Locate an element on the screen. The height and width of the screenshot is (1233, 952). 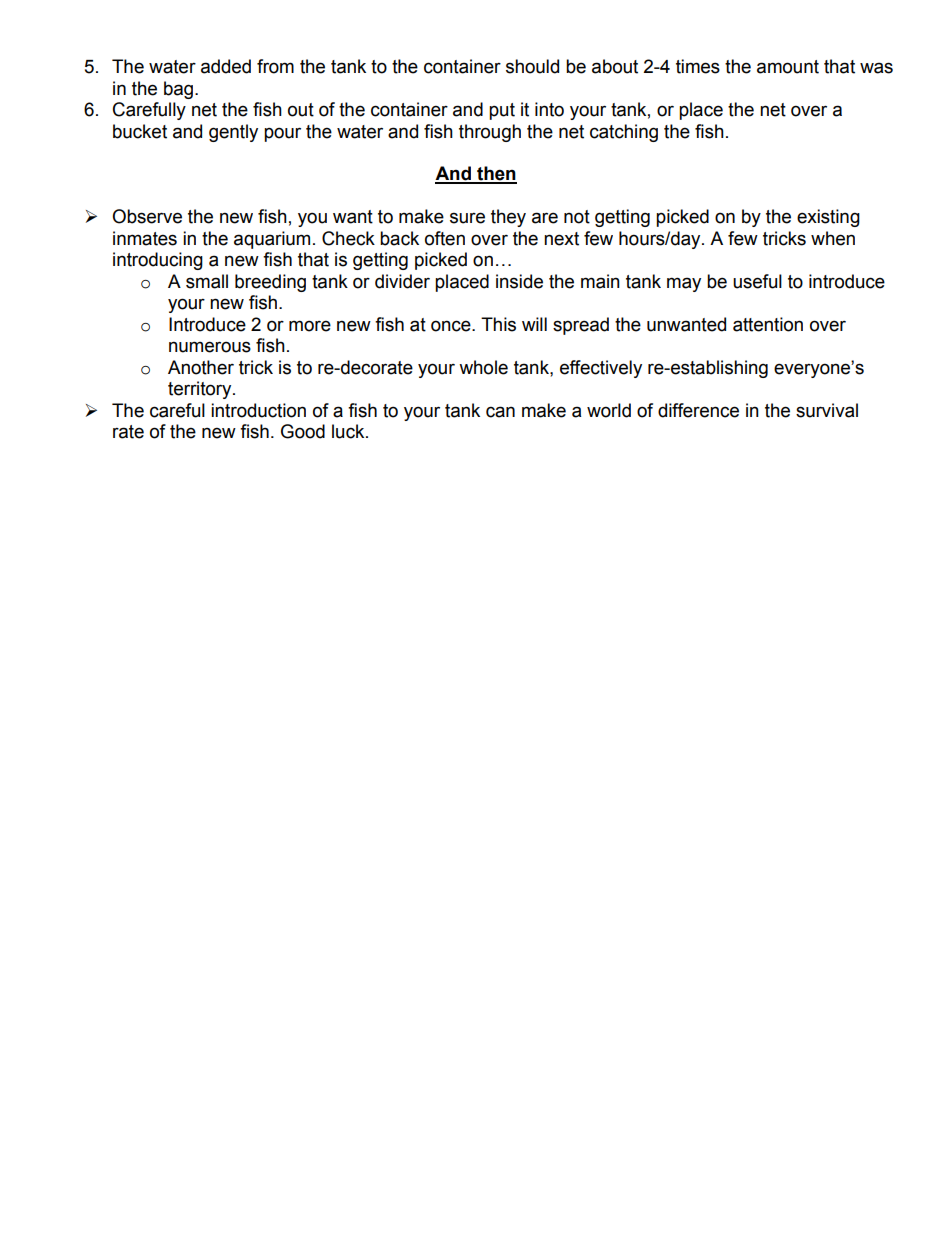
breeding is located at coordinates (270, 283).
